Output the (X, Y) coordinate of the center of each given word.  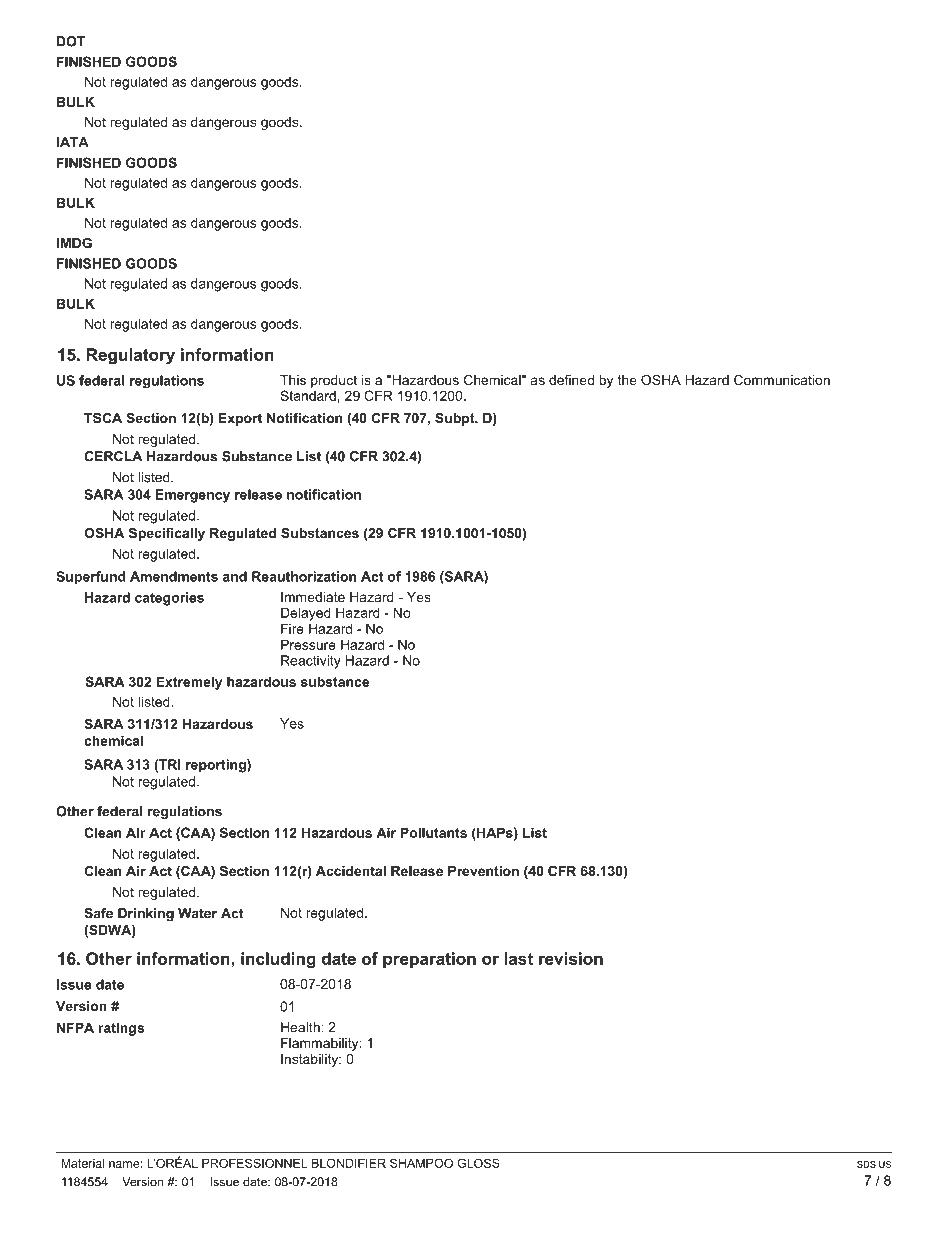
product (334, 381)
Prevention (483, 871)
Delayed (306, 614)
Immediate (313, 597)
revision (571, 958)
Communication (782, 380)
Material (82, 1163)
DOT (71, 41)
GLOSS (478, 1163)
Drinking (146, 914)
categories (169, 599)
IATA (73, 142)
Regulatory (130, 356)
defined (571, 380)
